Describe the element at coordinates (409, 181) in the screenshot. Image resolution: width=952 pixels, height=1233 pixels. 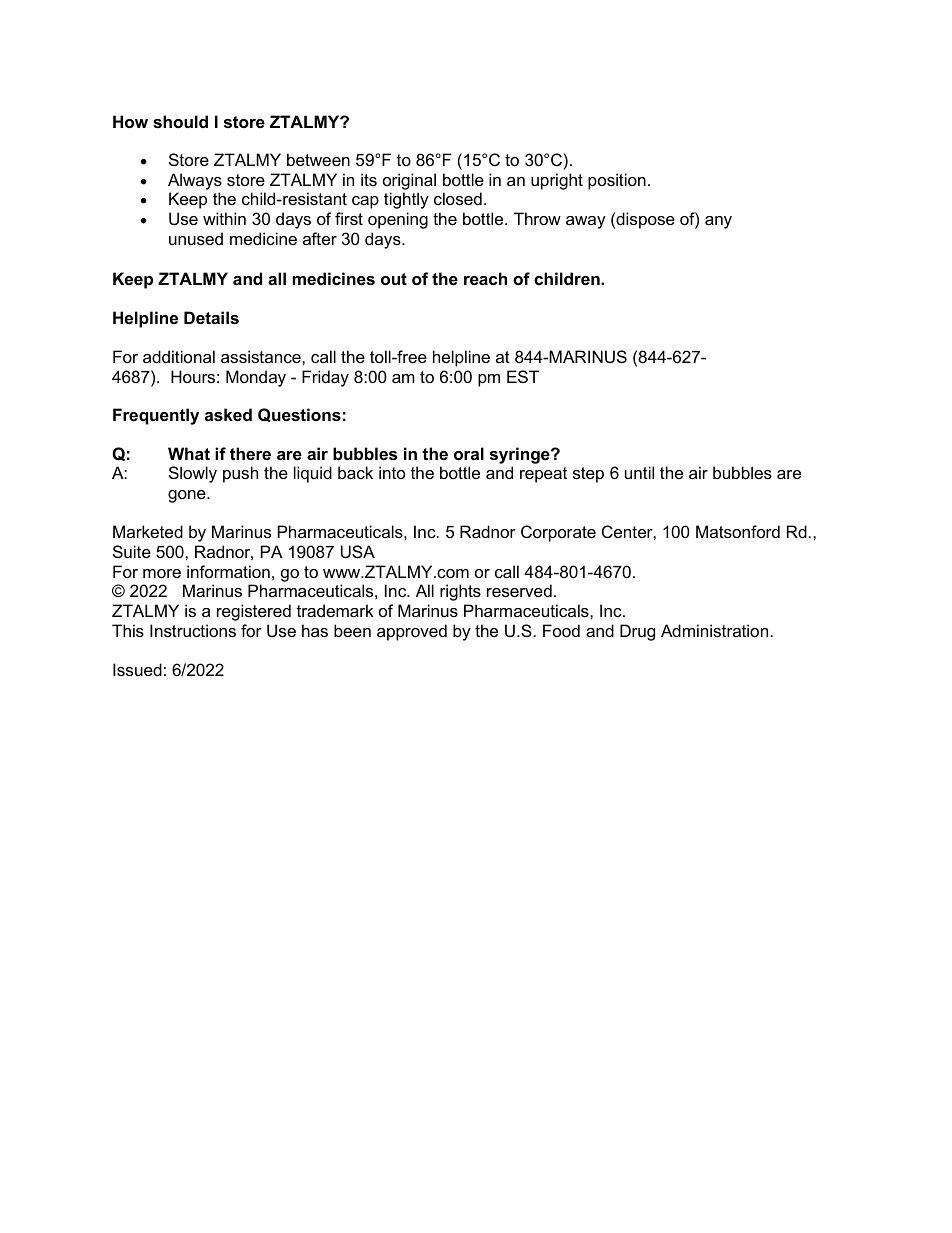
I see `original` at that location.
